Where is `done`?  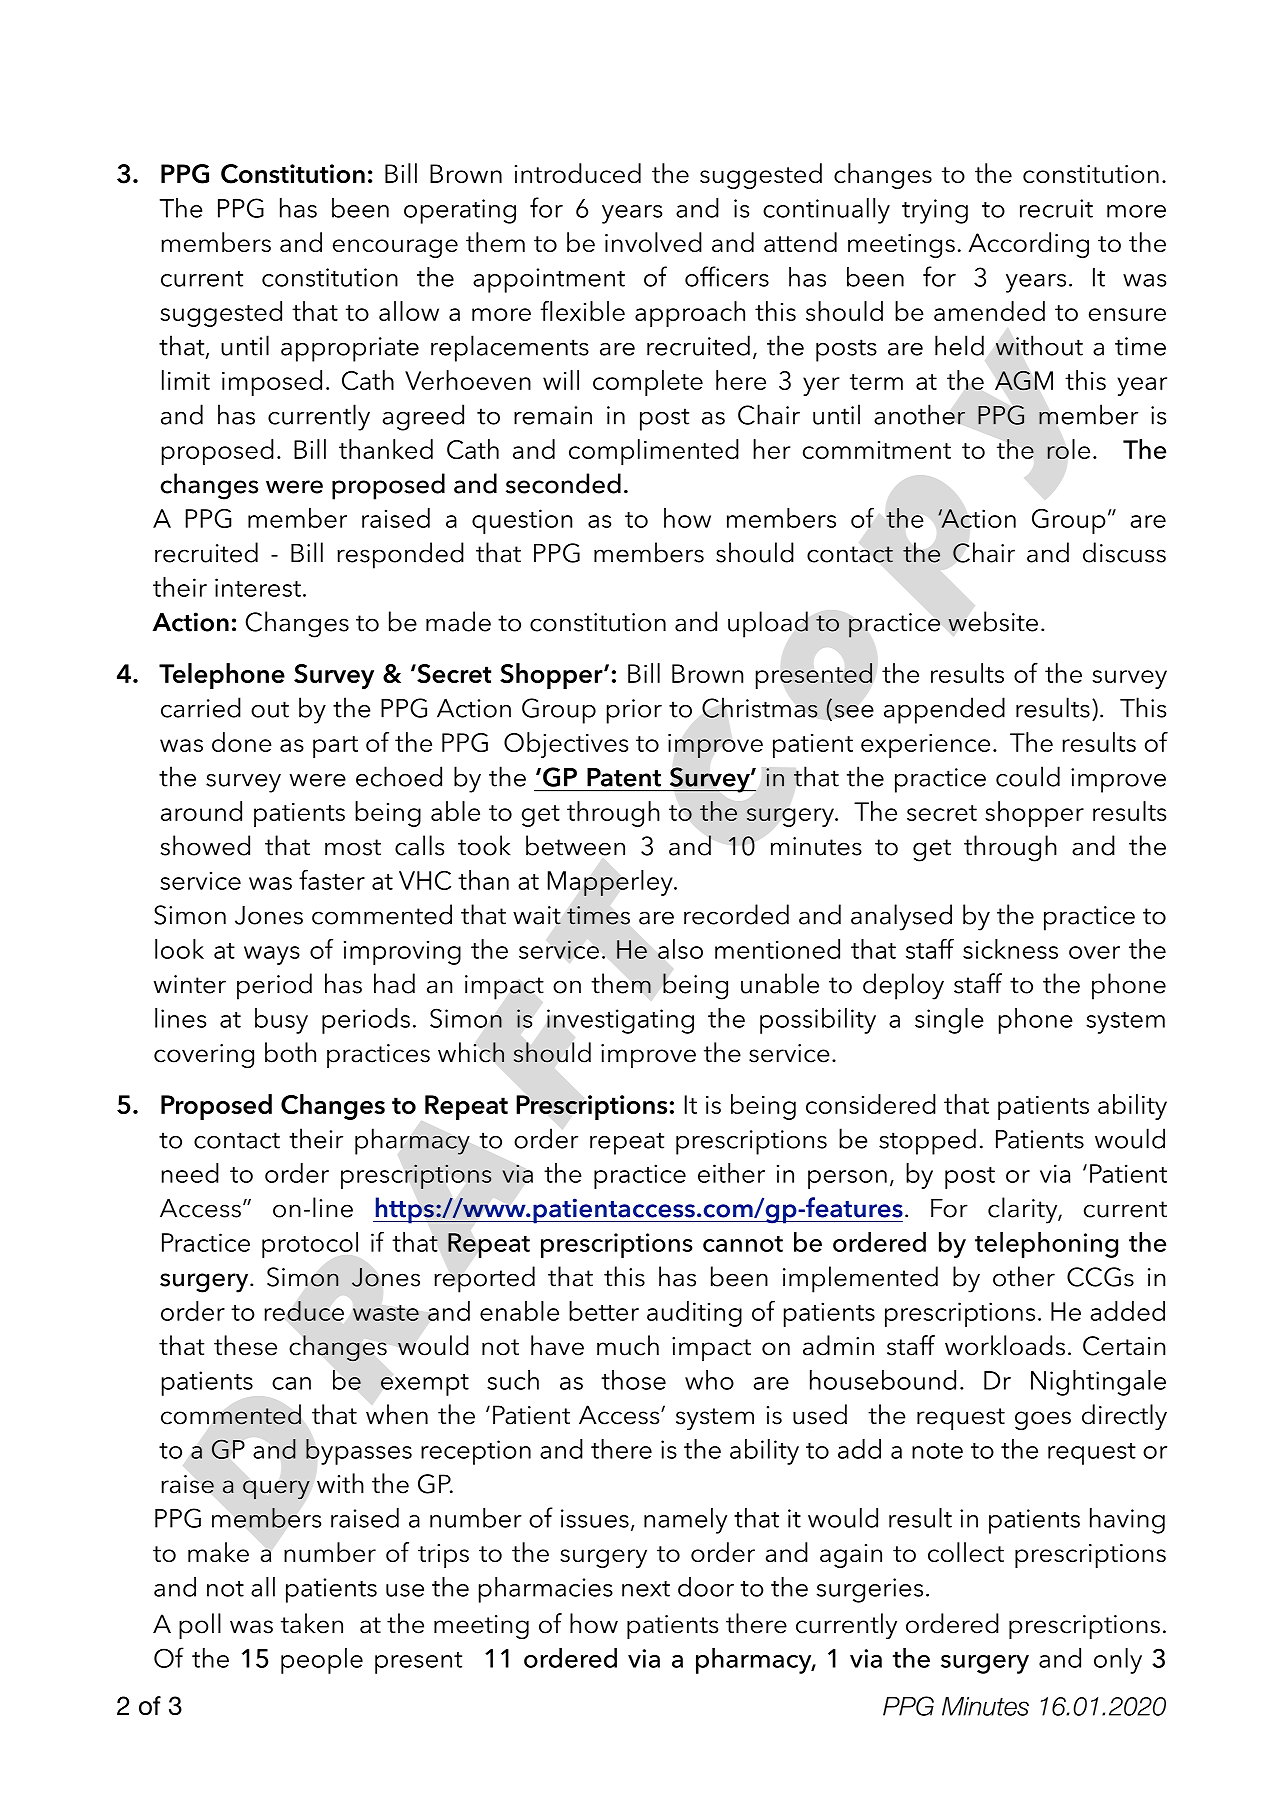
done is located at coordinates (242, 742).
